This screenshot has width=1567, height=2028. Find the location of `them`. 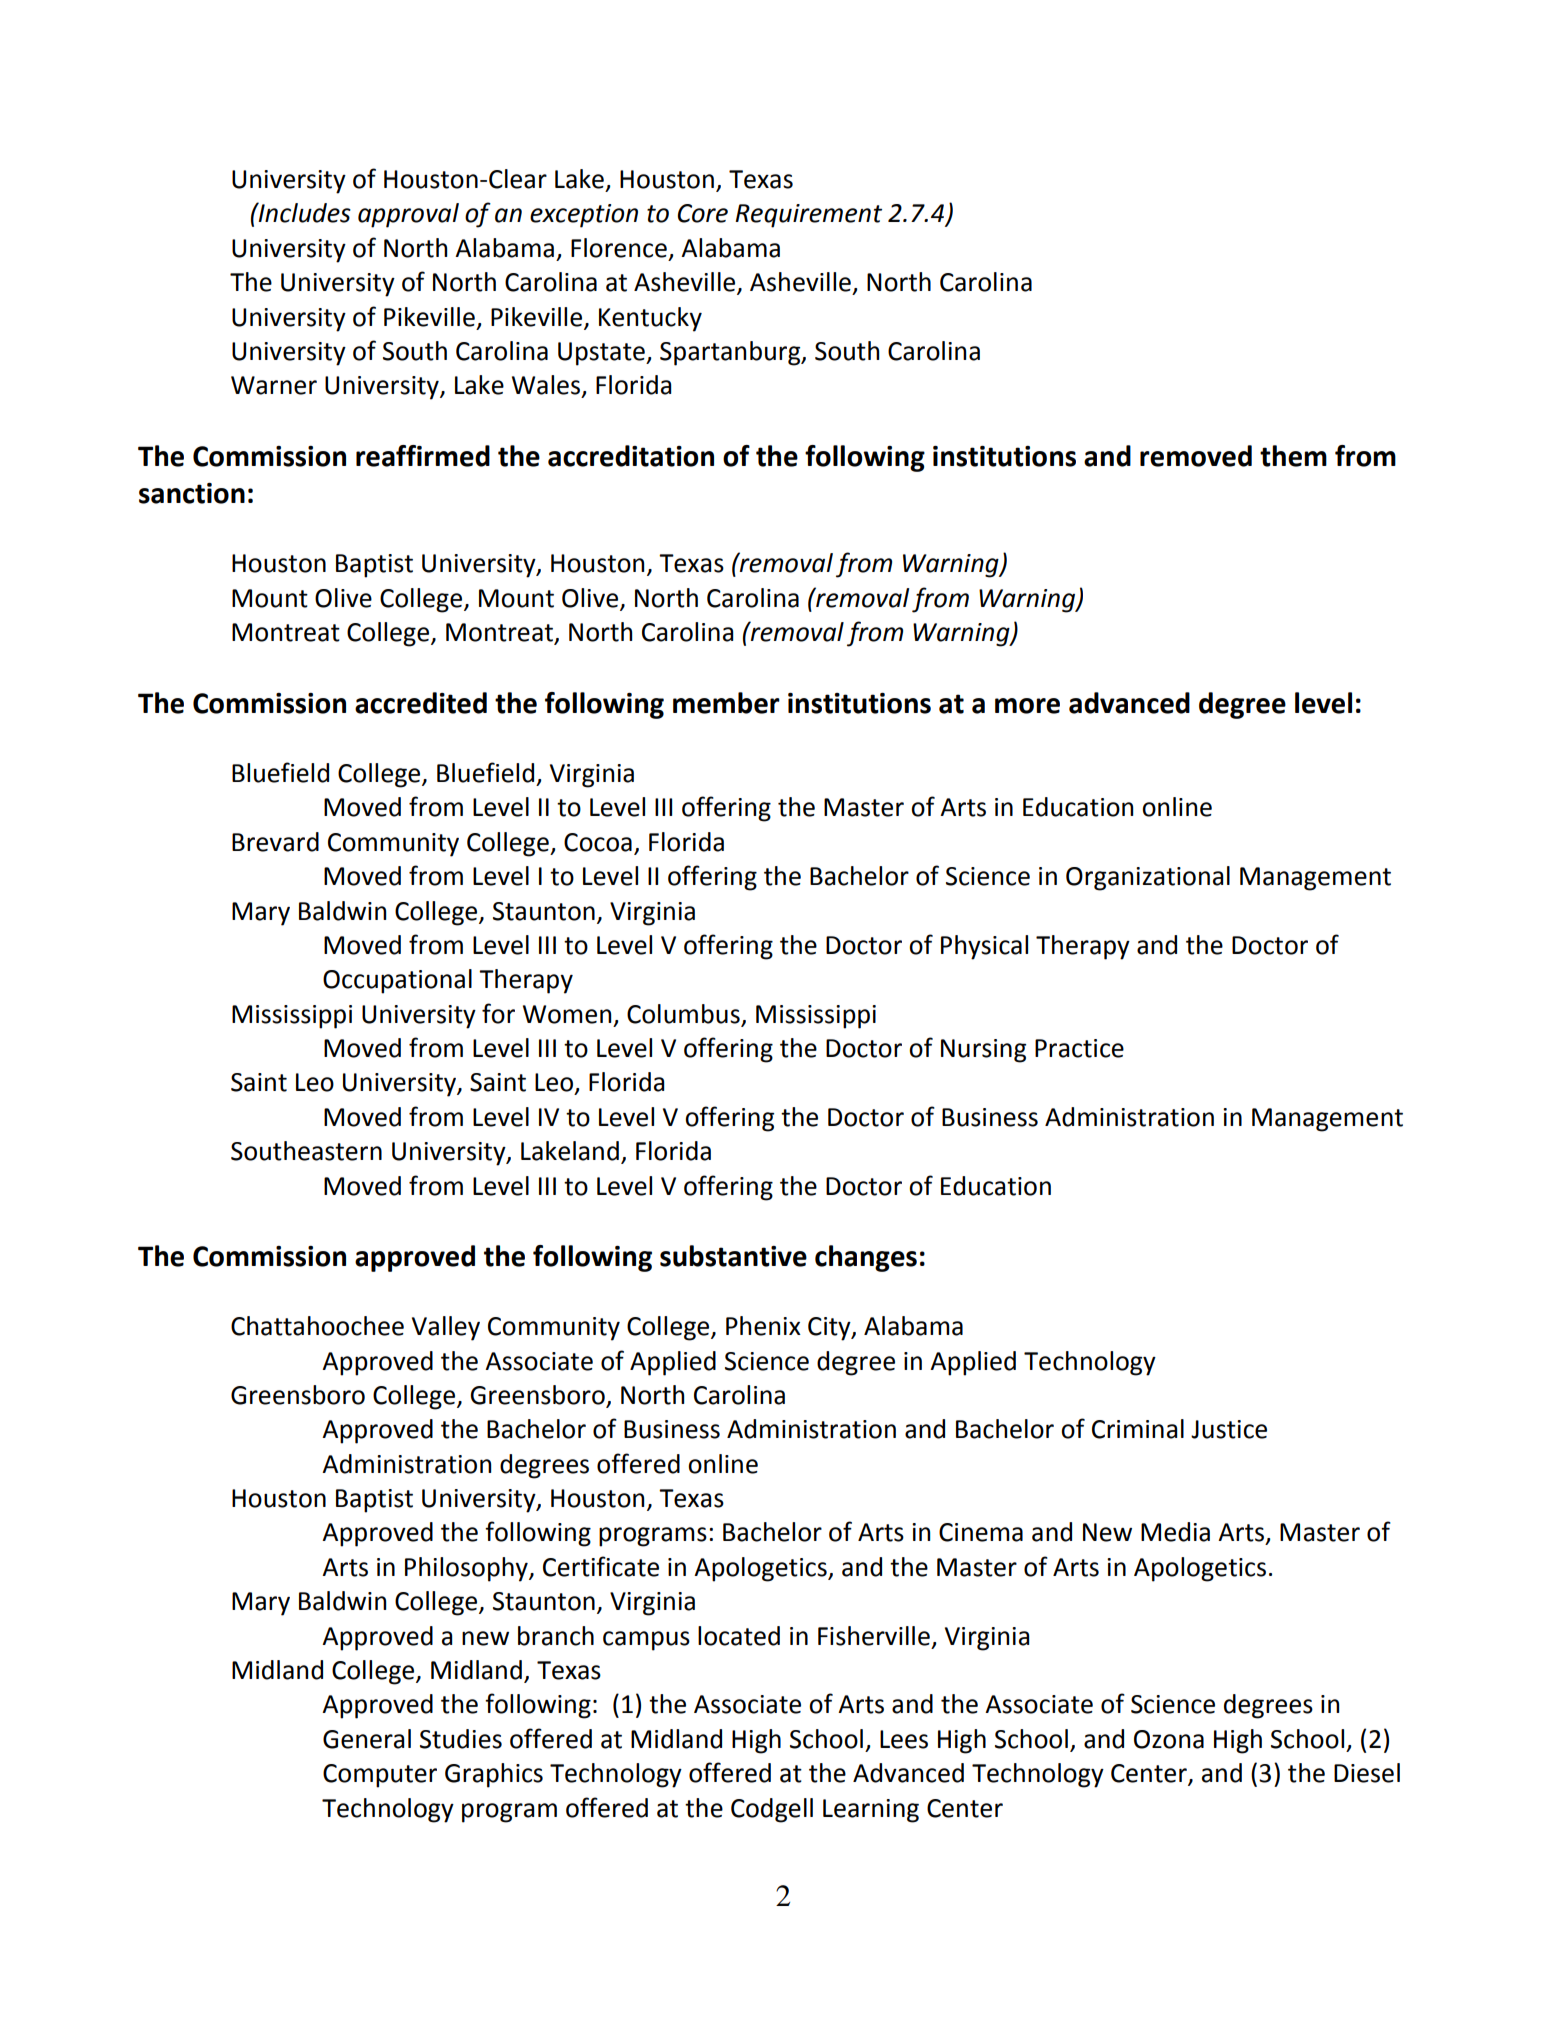

them is located at coordinates (1293, 456).
